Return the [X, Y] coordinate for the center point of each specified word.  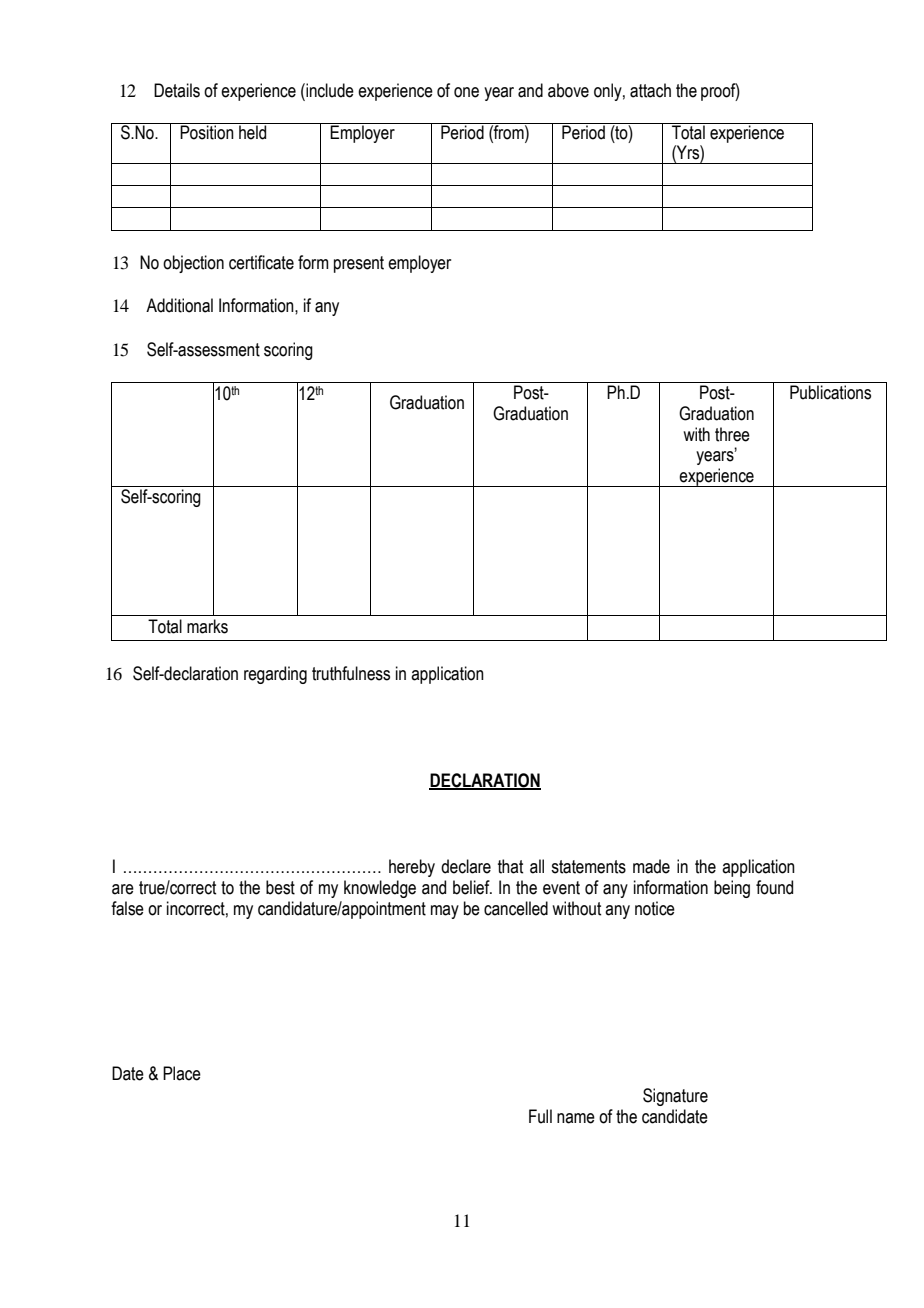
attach [650, 90]
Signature [675, 1097]
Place [182, 1073]
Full [540, 1116]
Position [207, 131]
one [466, 92]
